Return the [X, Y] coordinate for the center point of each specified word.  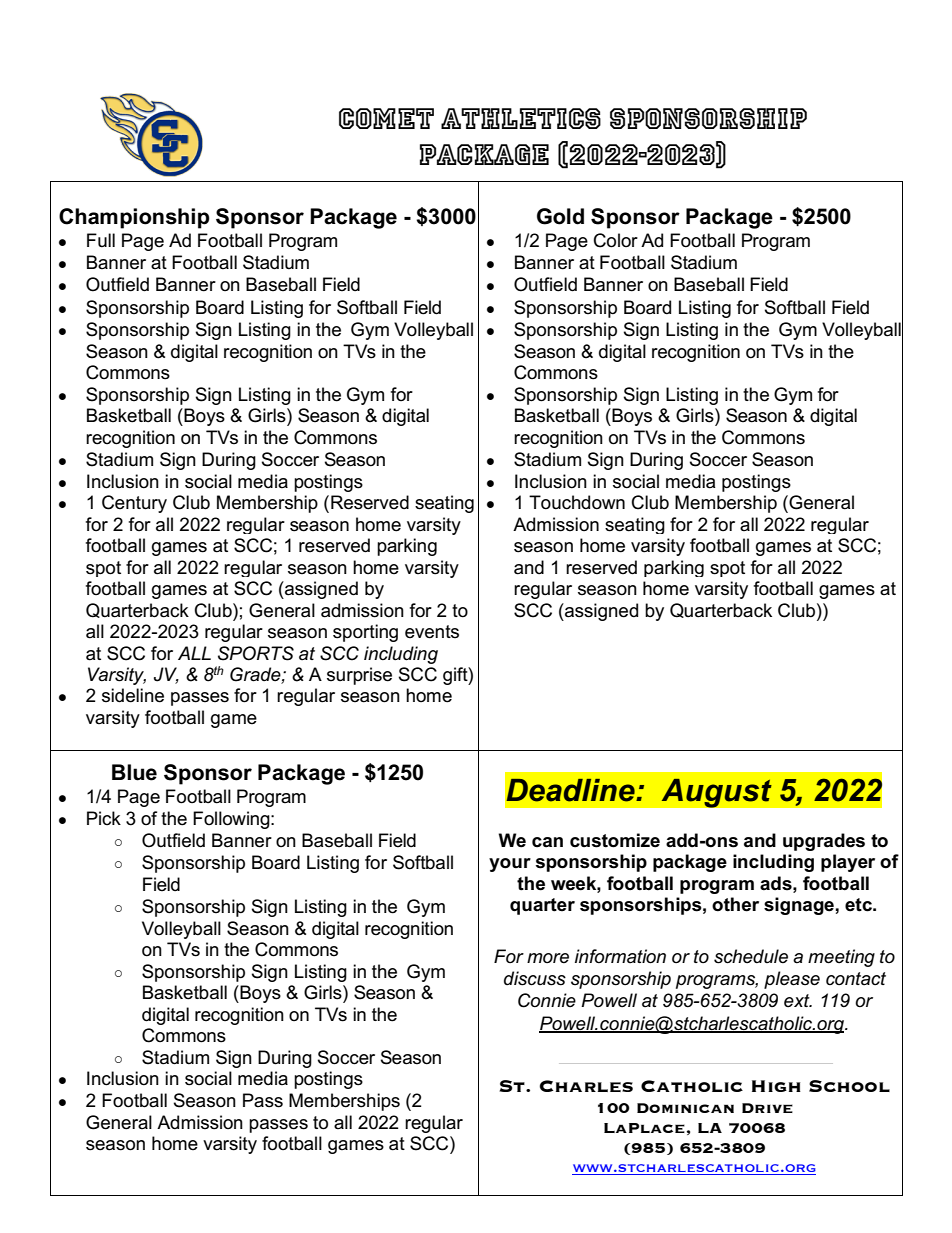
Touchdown [577, 502]
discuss [535, 978]
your [510, 865]
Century [134, 504]
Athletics [521, 118]
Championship [134, 218]
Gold [560, 216]
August [716, 793]
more [548, 958]
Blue [134, 772]
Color [616, 240]
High [776, 1086]
